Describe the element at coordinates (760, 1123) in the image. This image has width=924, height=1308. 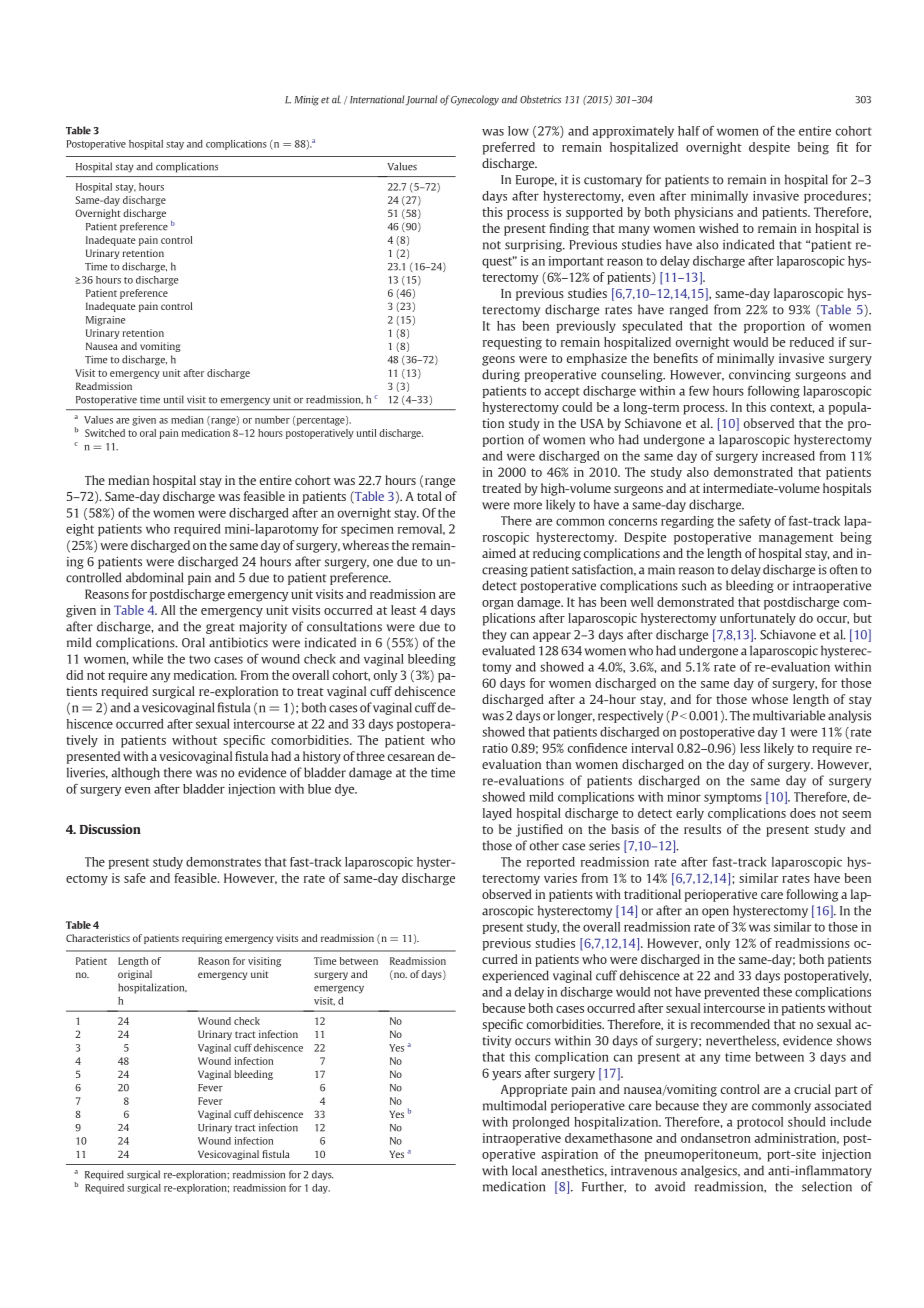
I see `protocol` at that location.
